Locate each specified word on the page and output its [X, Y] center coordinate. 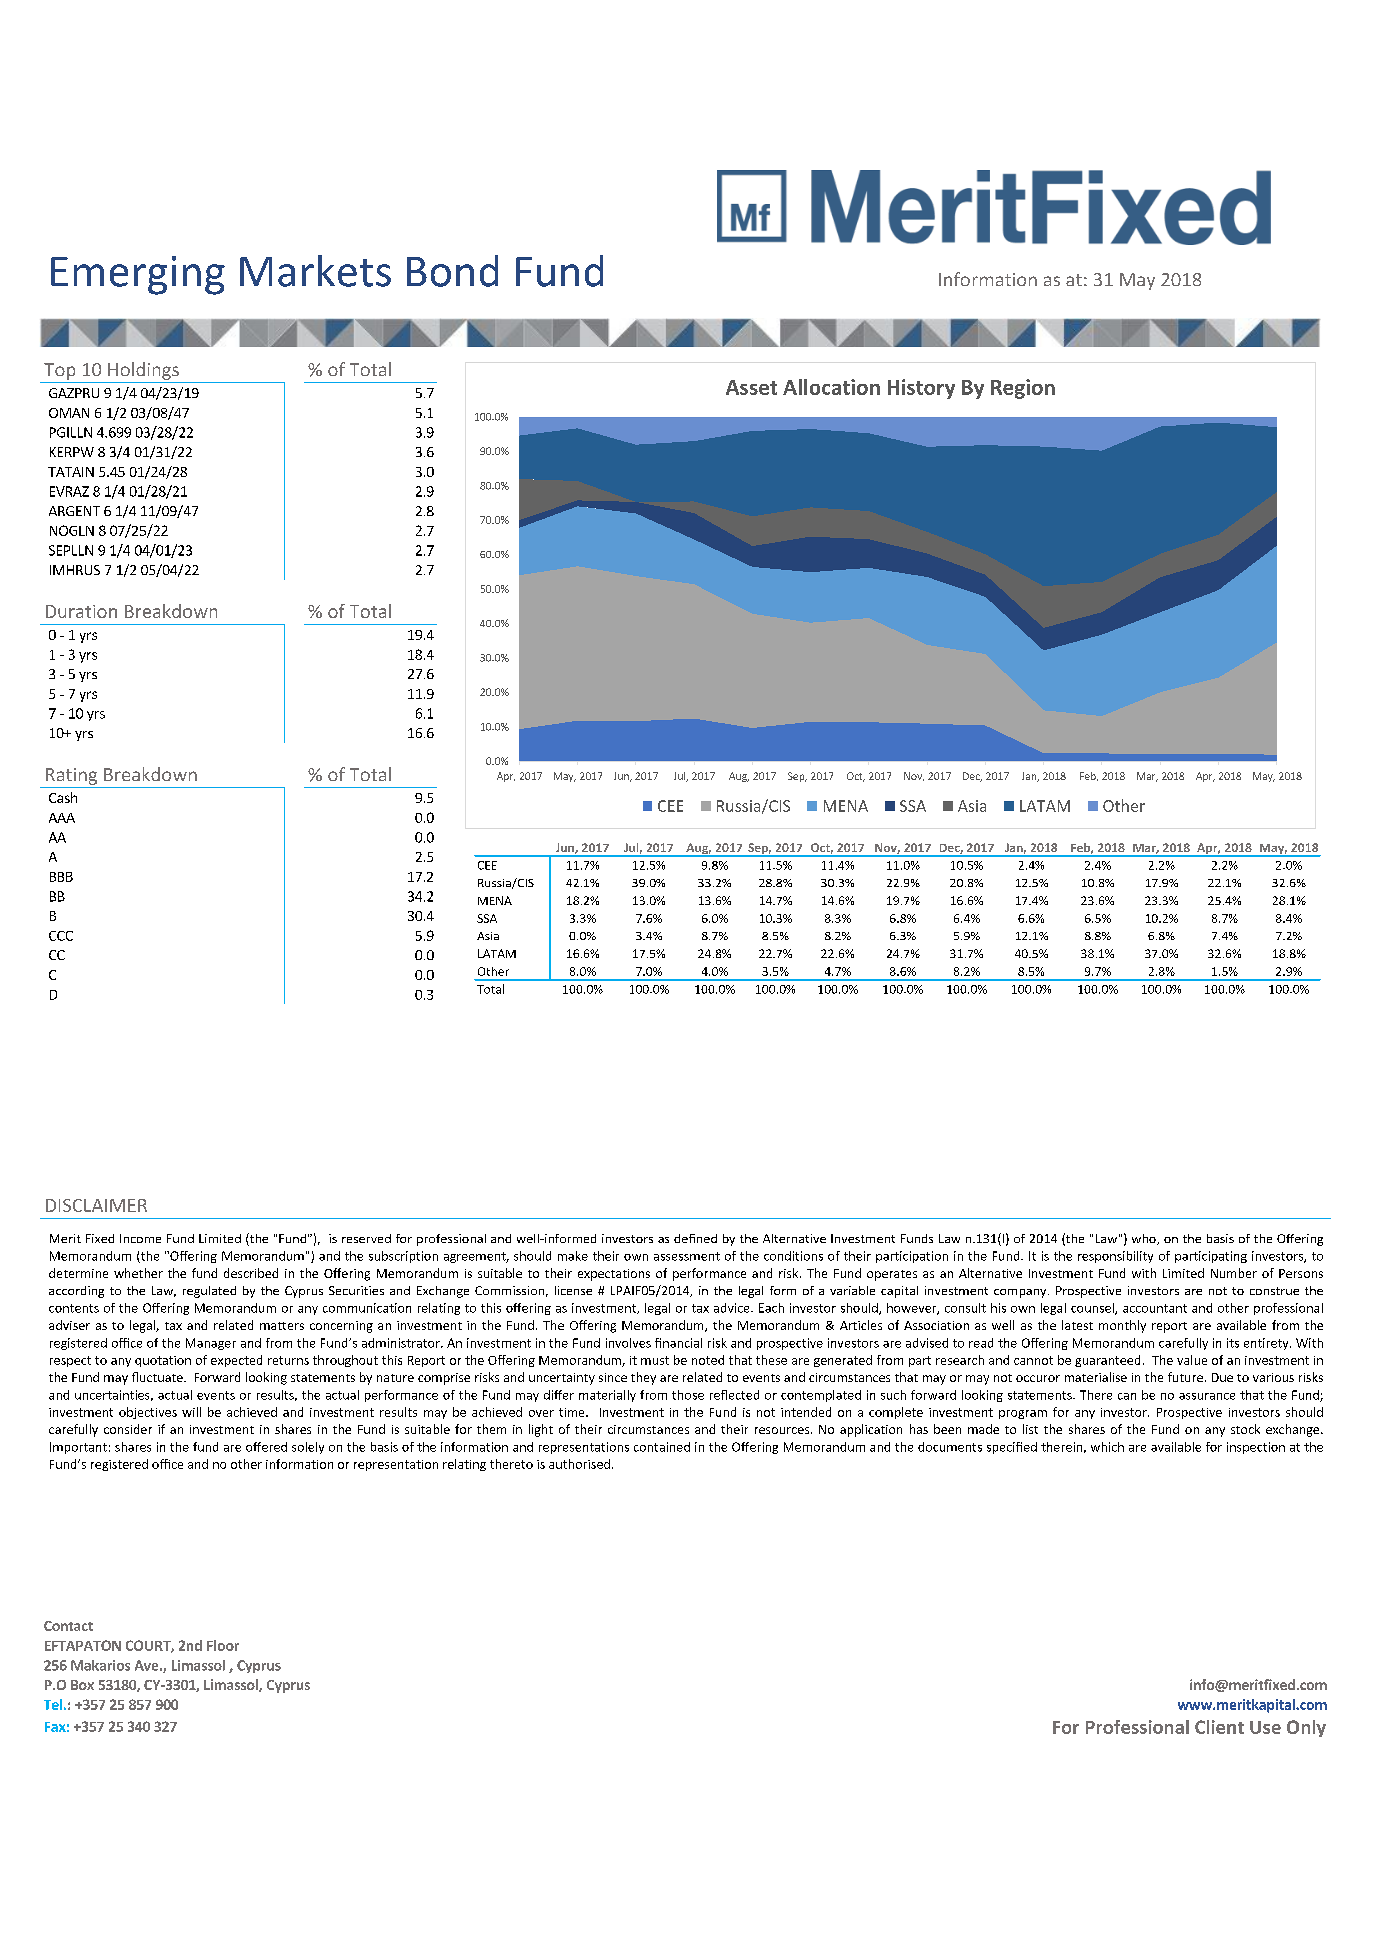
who [1145, 1239]
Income [140, 1238]
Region [1023, 389]
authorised [579, 1464]
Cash [63, 797]
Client [1219, 1727]
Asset [751, 387]
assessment [687, 1256]
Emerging [138, 275]
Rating [71, 776]
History [921, 389]
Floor [223, 1645]
